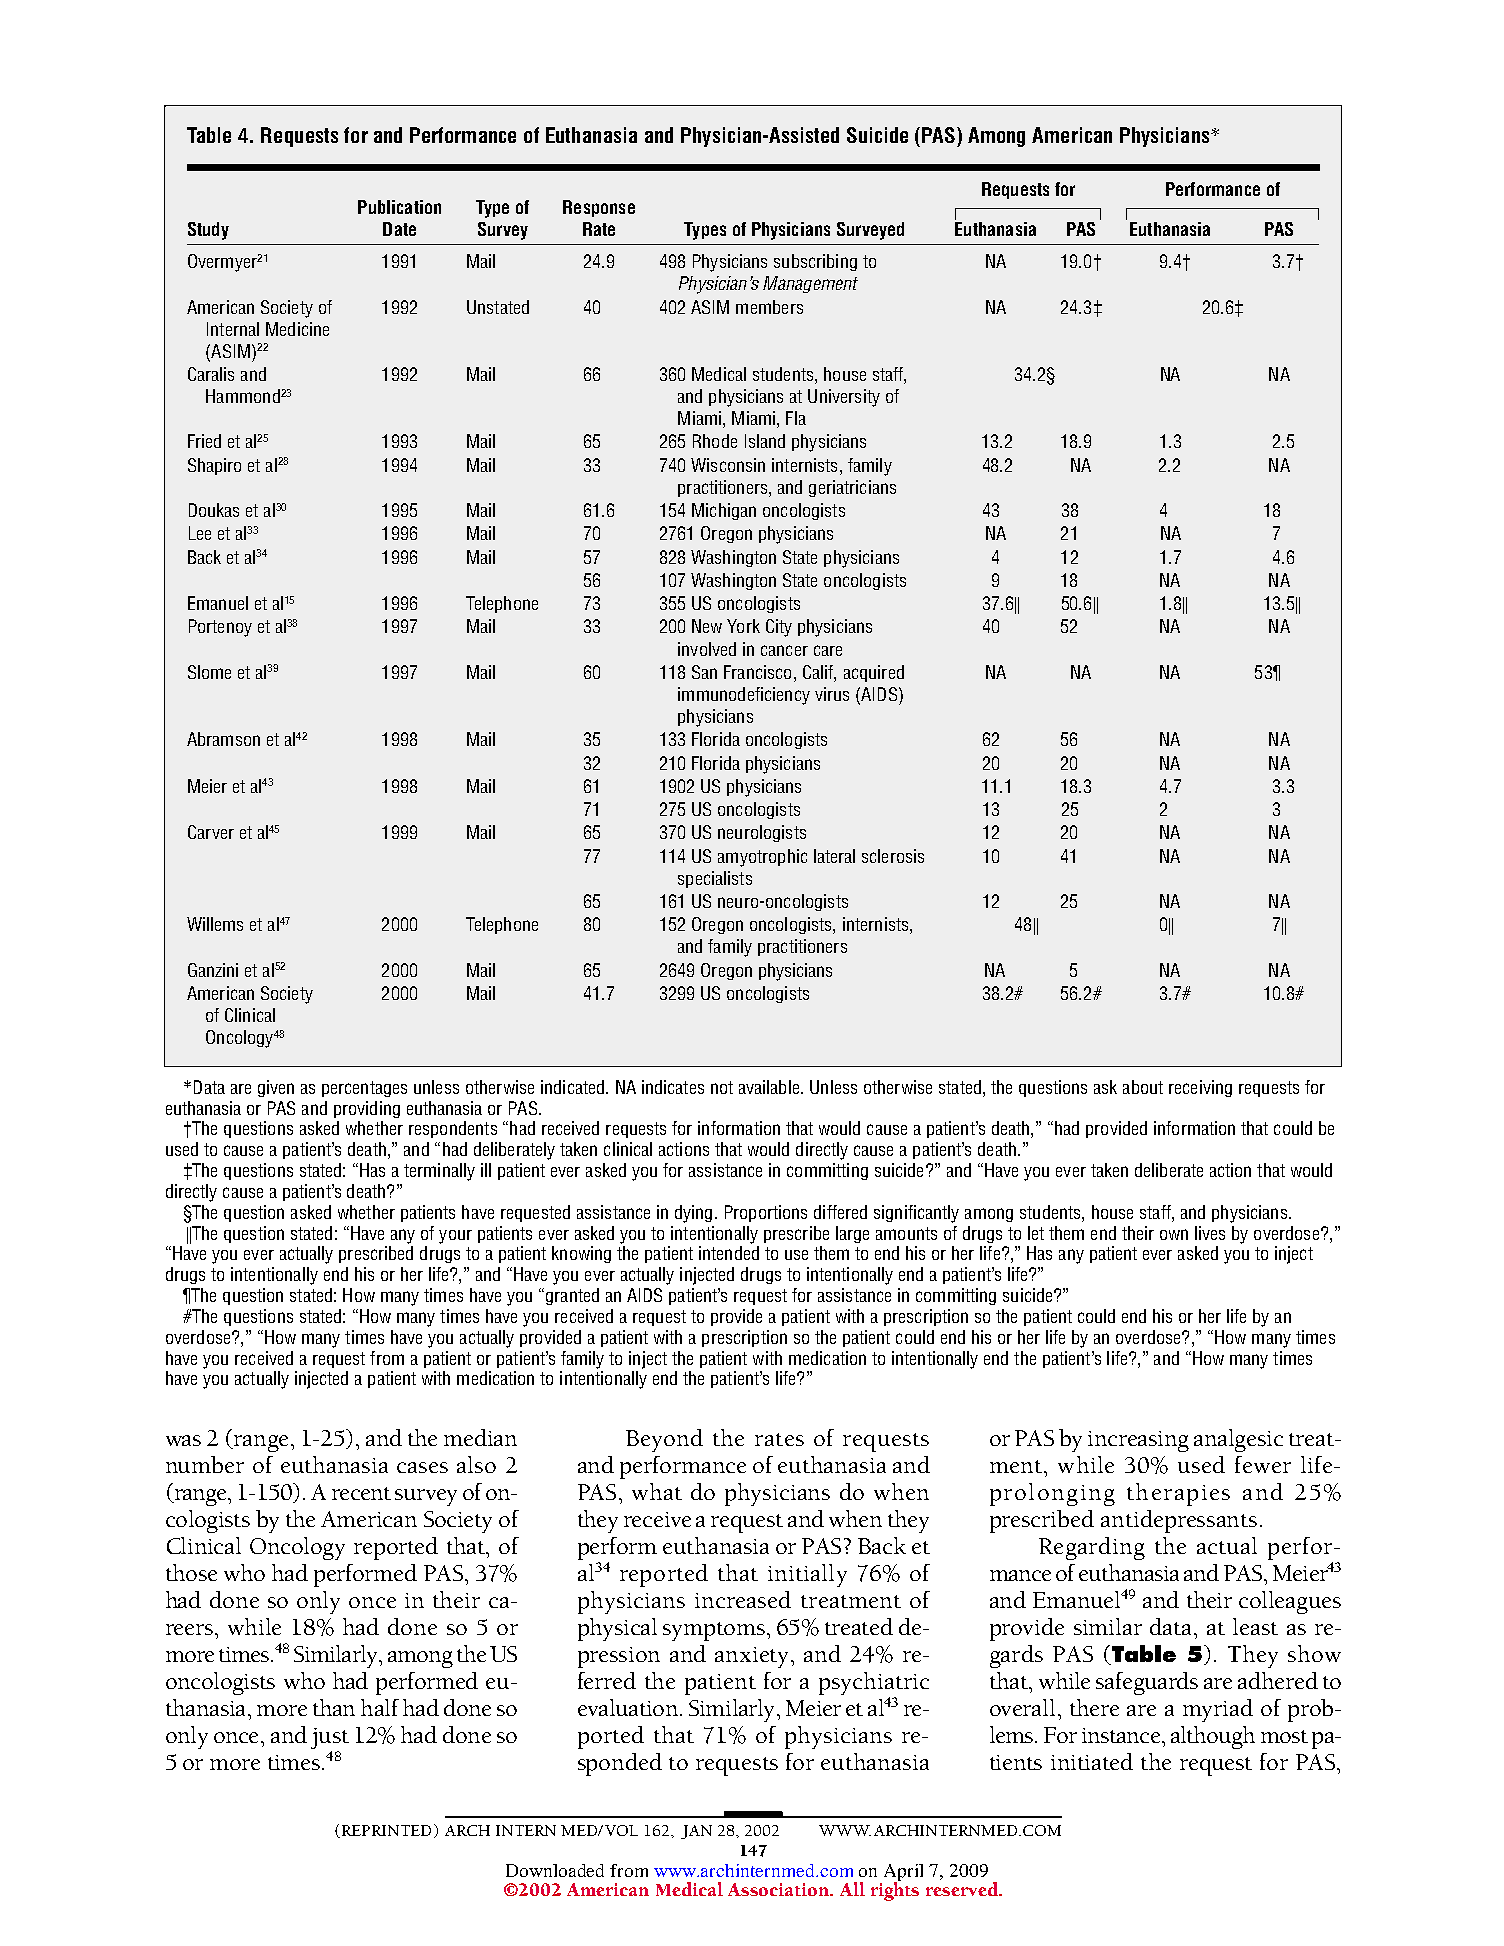  I want to click on terminally, so click(439, 1172).
